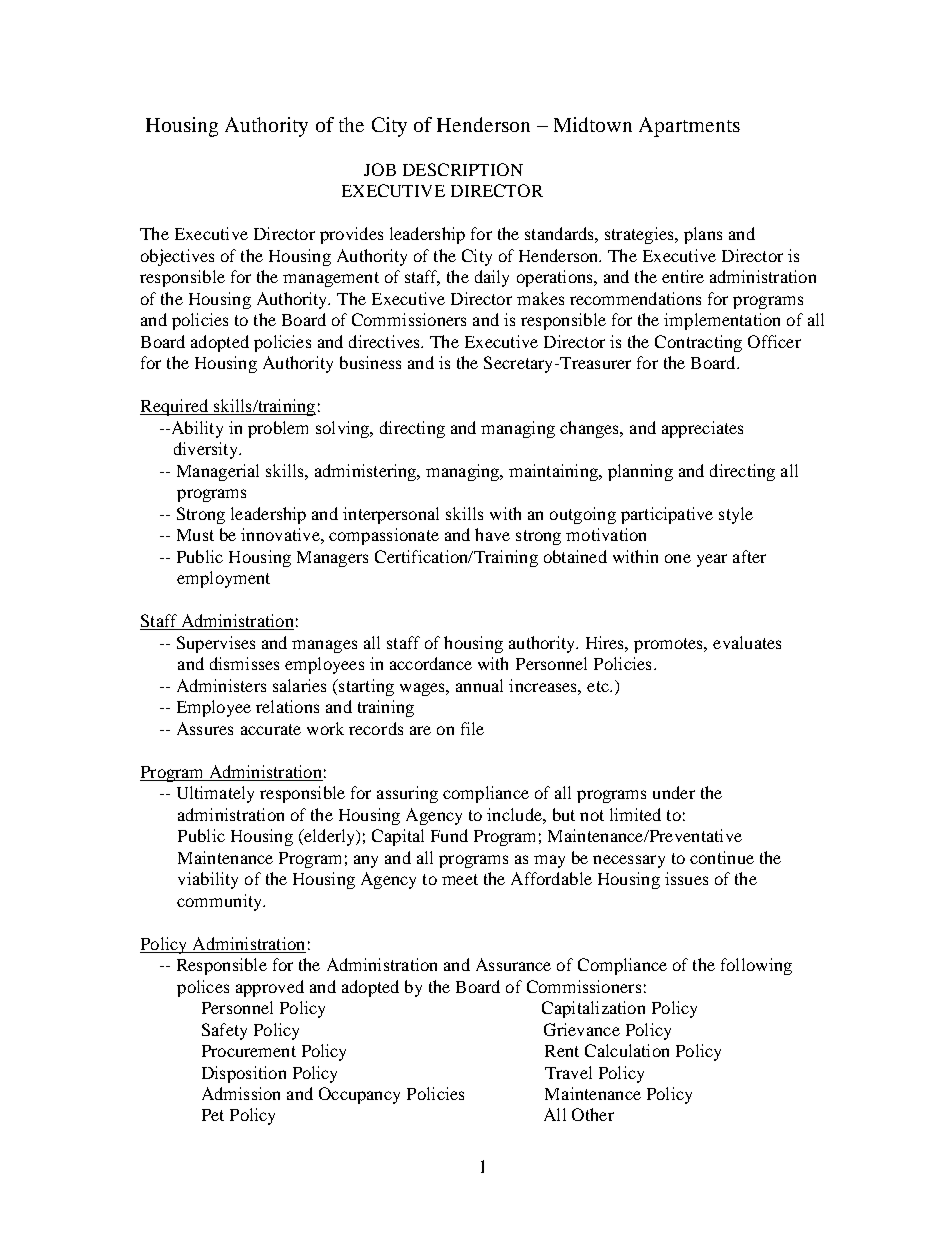  Describe the element at coordinates (380, 169) in the image. I see `JOB` at that location.
